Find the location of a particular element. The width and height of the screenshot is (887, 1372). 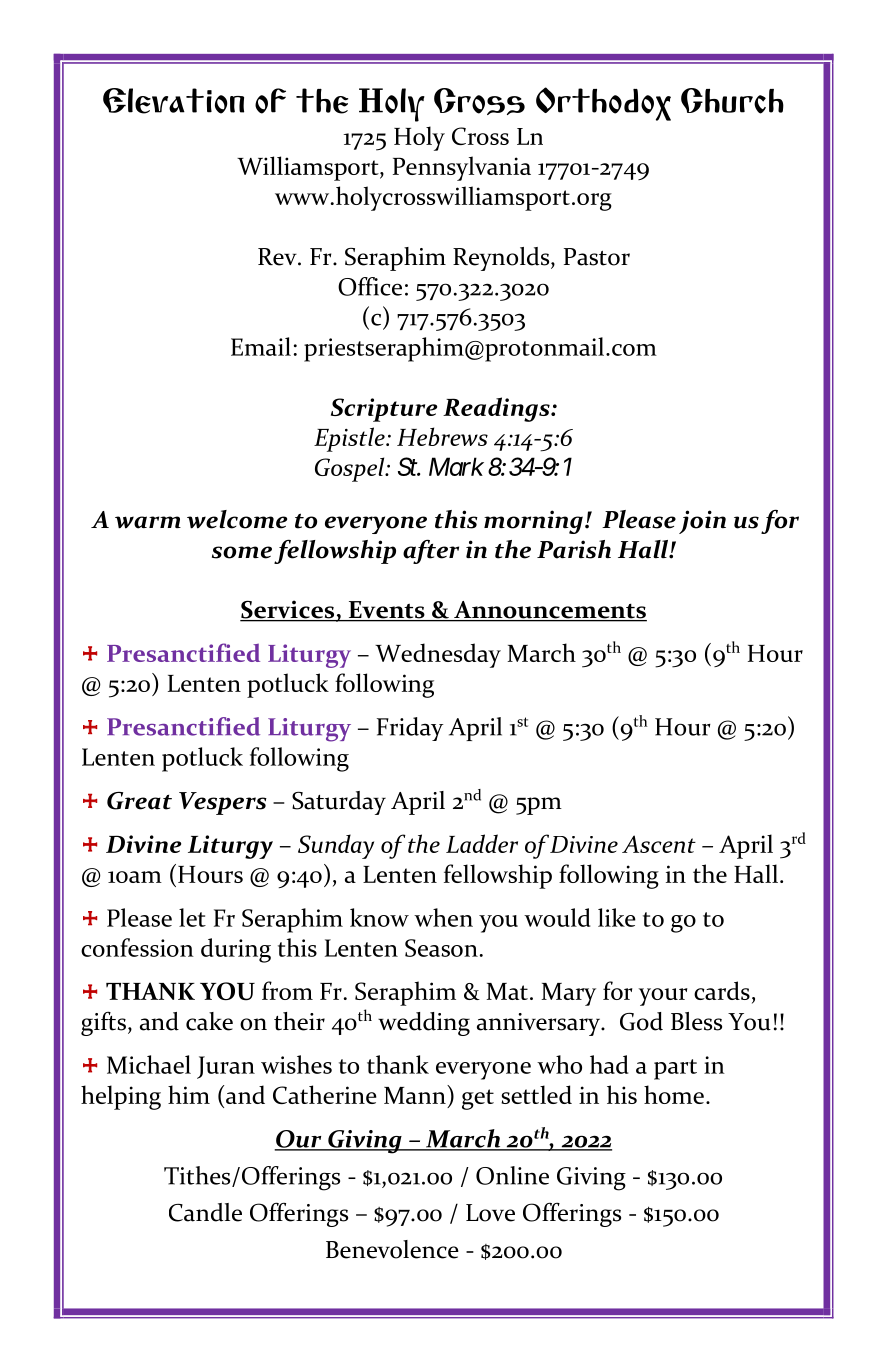

Wednesday is located at coordinates (438, 655).
